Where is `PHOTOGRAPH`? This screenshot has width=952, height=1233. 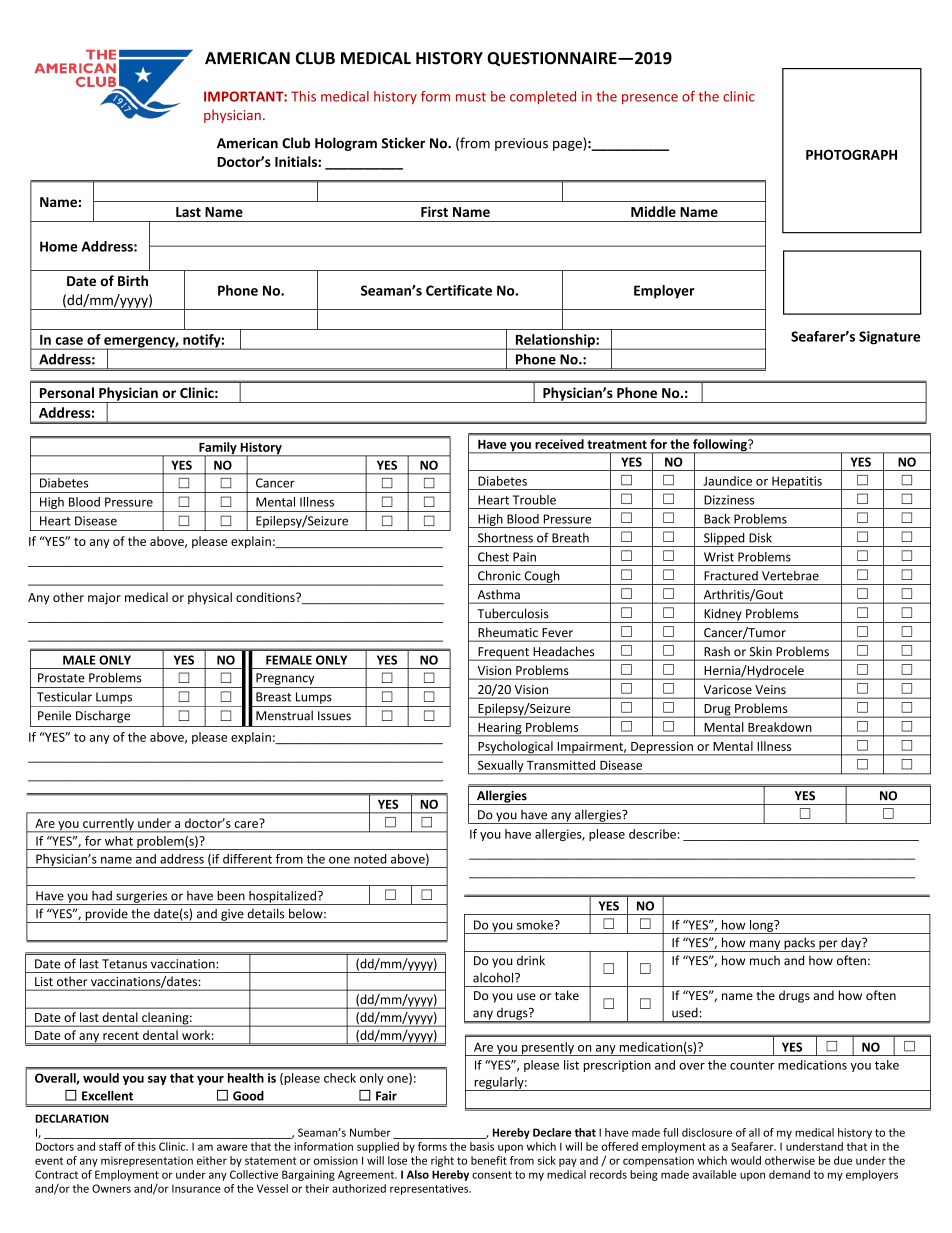
PHOTOGRAPH is located at coordinates (851, 154).
